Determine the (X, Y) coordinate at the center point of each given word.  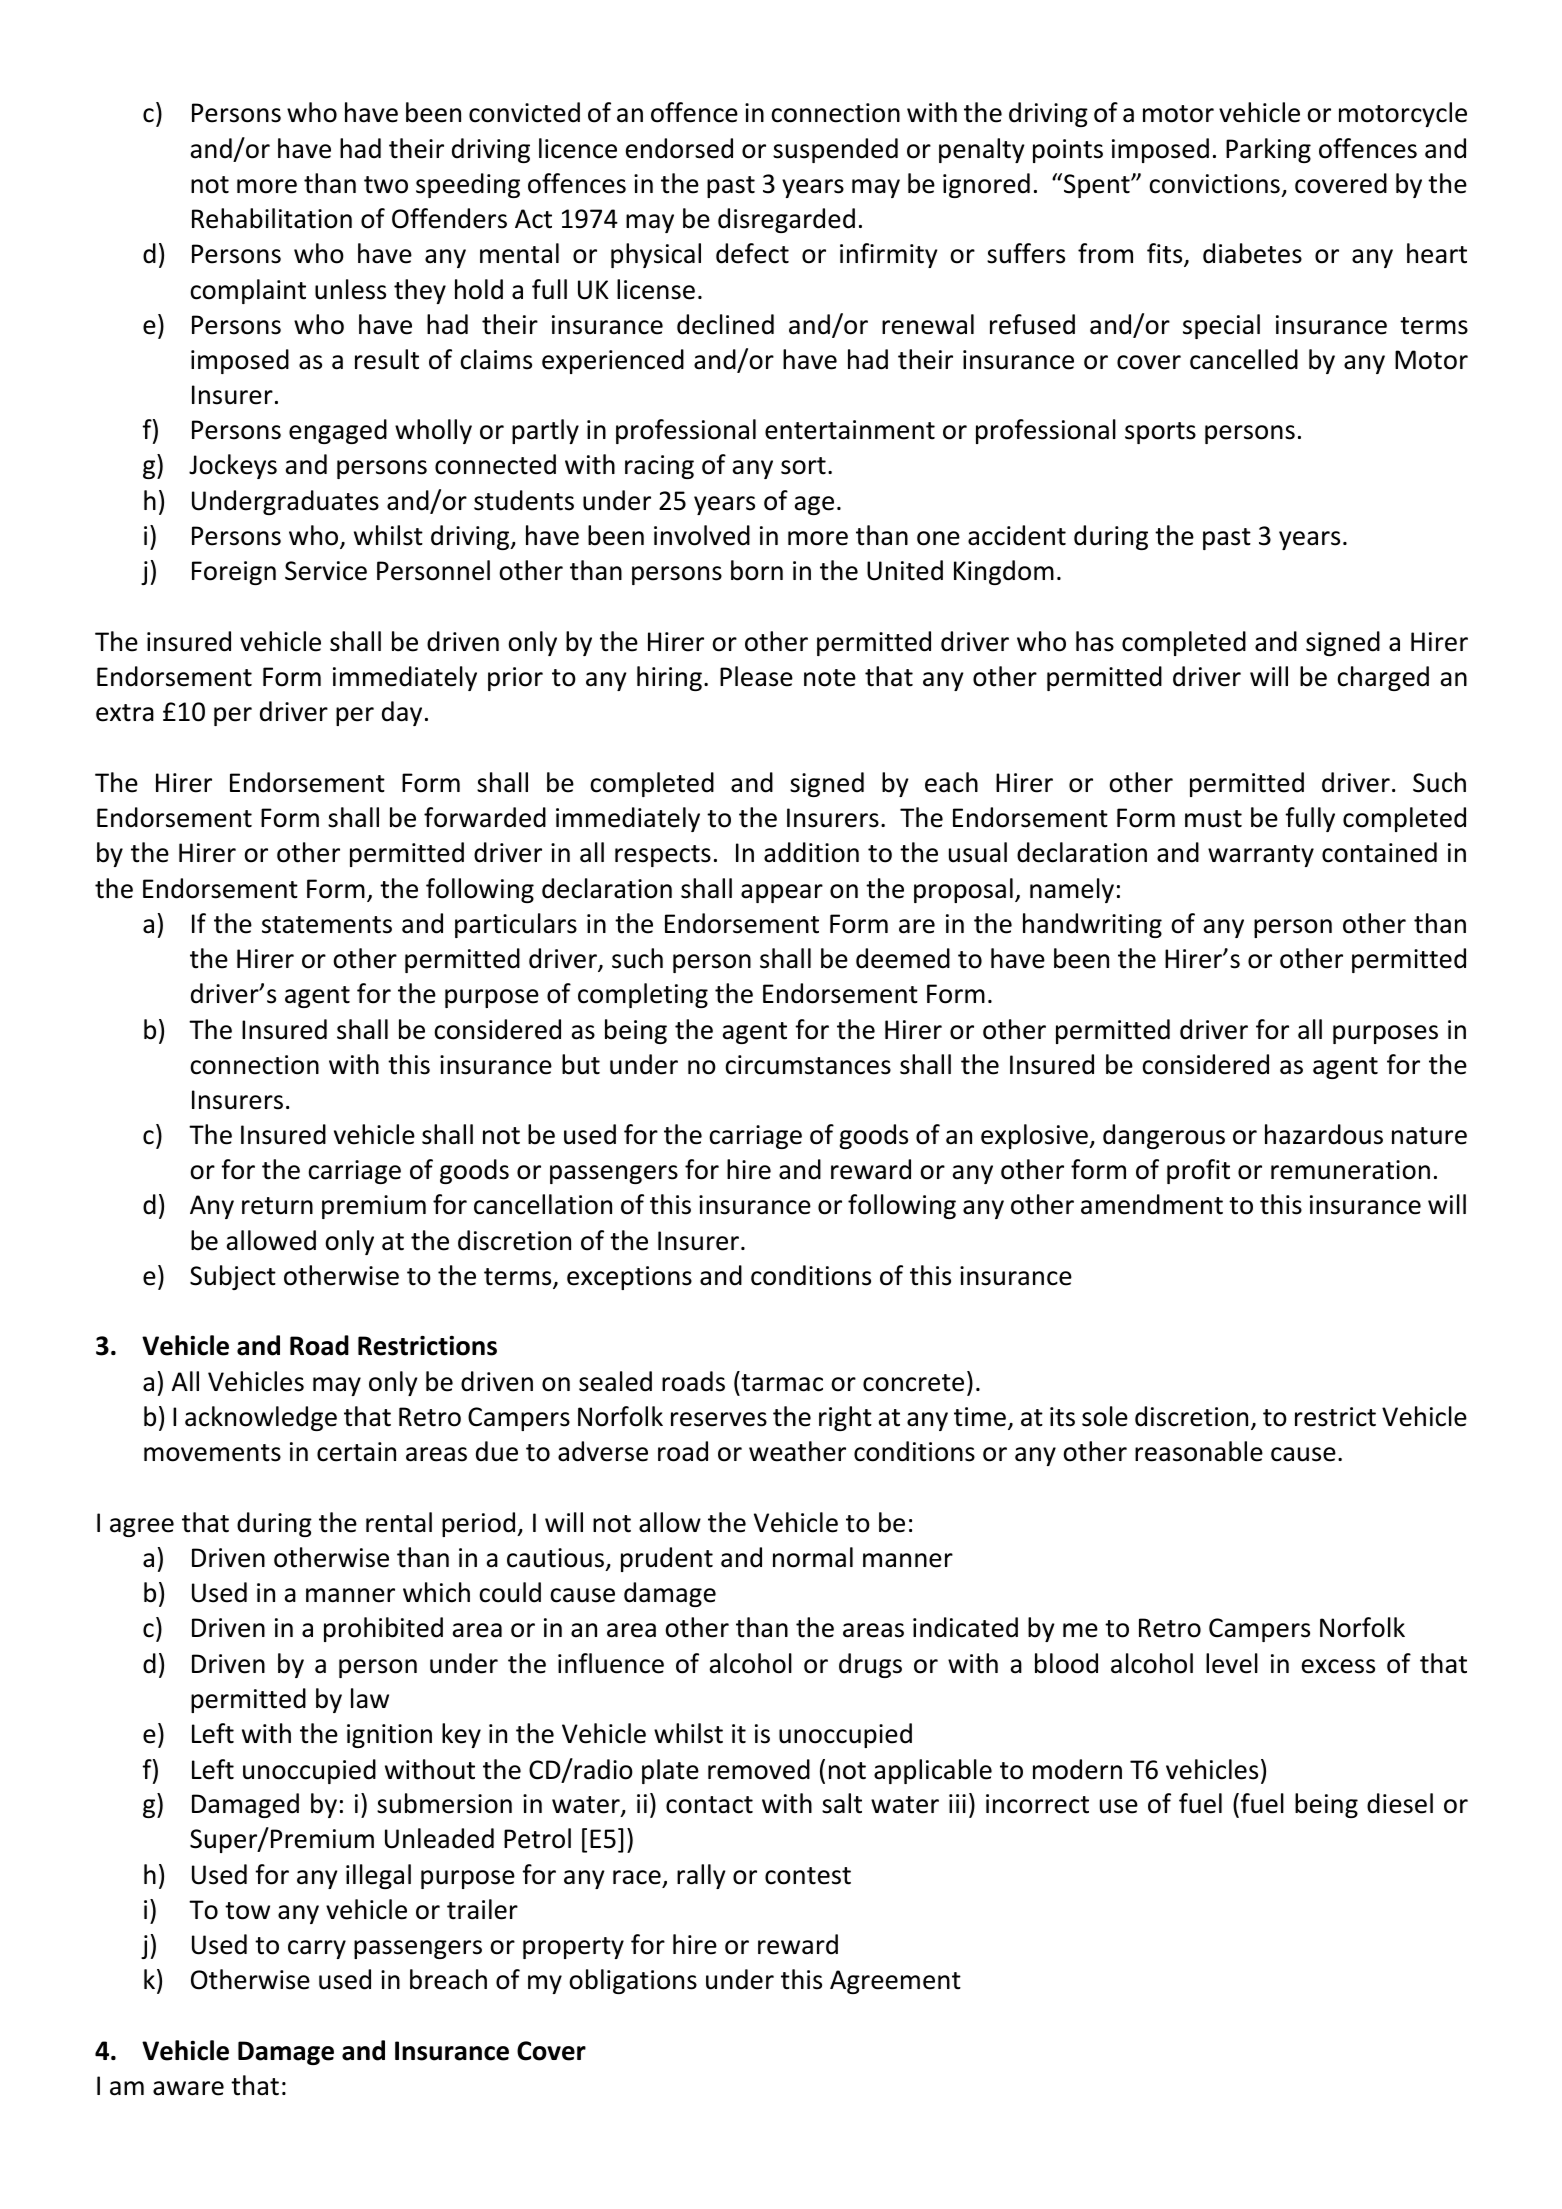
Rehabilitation (272, 218)
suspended (835, 150)
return (277, 1206)
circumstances (808, 1065)
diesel (1400, 1803)
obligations (633, 1981)
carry (317, 1949)
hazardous (1324, 1134)
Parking (1268, 150)
